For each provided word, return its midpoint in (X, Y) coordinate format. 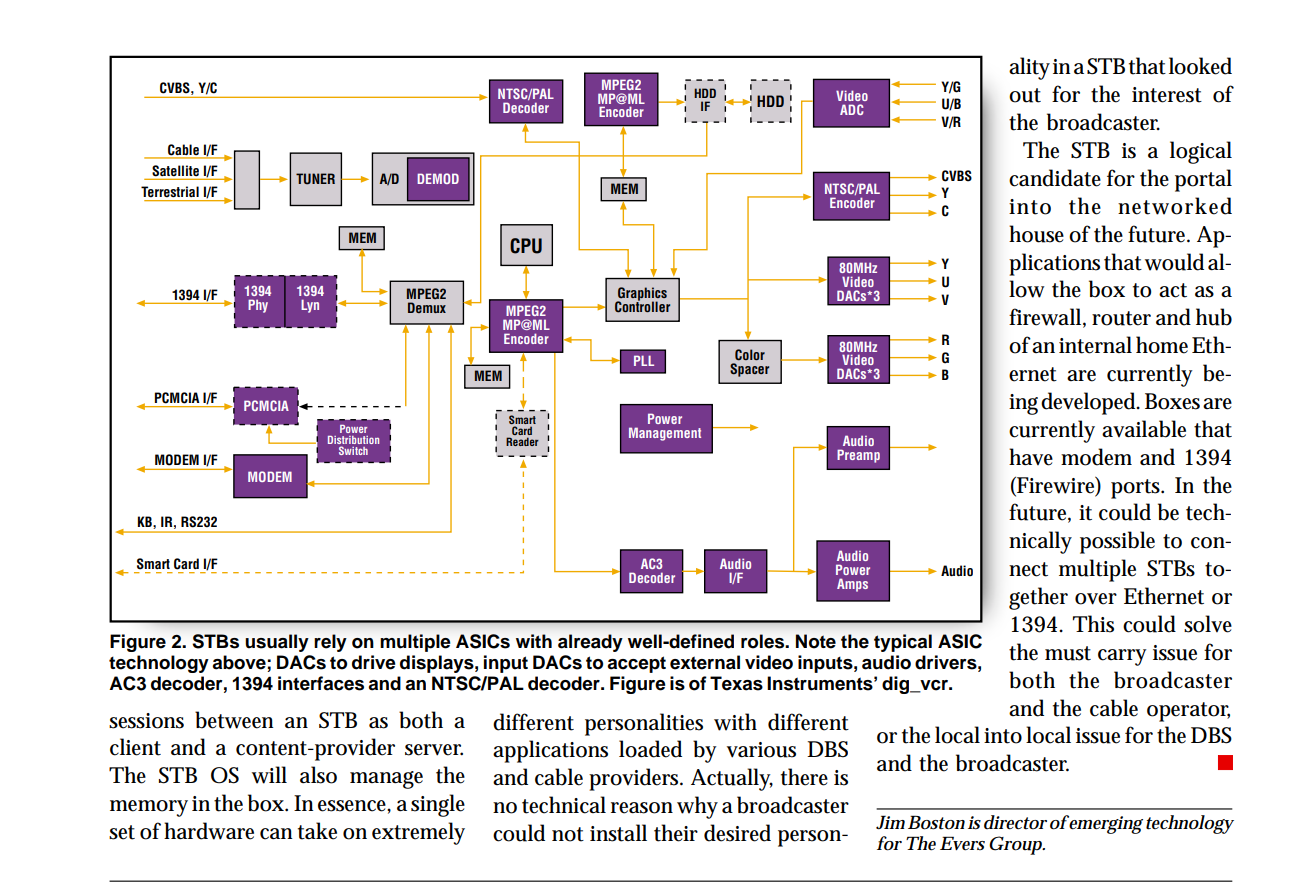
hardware (209, 831)
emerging (1105, 824)
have (1031, 457)
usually (277, 643)
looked (1200, 66)
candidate (1055, 178)
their (676, 833)
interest (1167, 95)
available (1144, 429)
